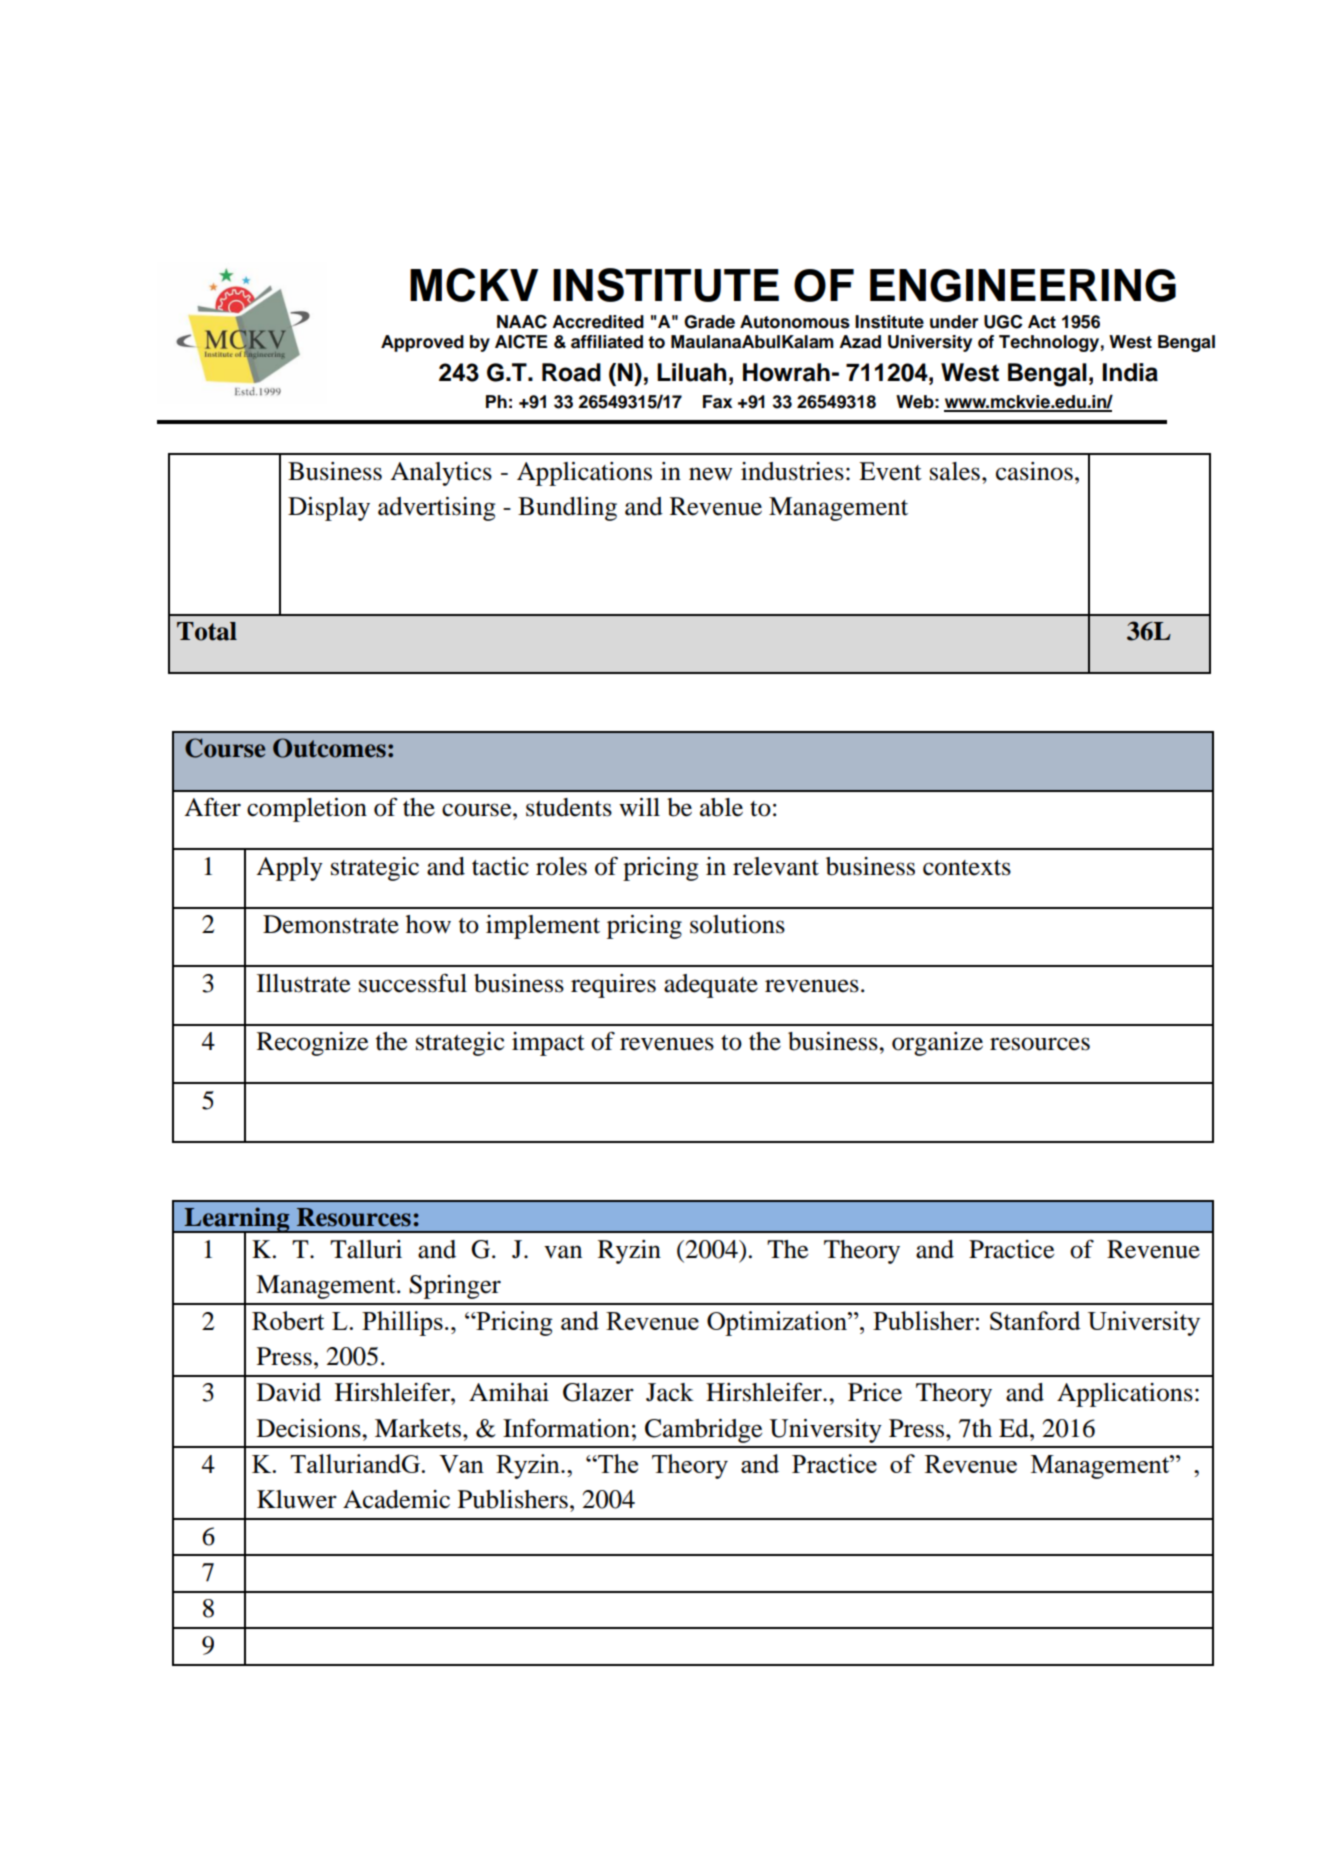  I want to click on UGC, so click(1003, 322).
